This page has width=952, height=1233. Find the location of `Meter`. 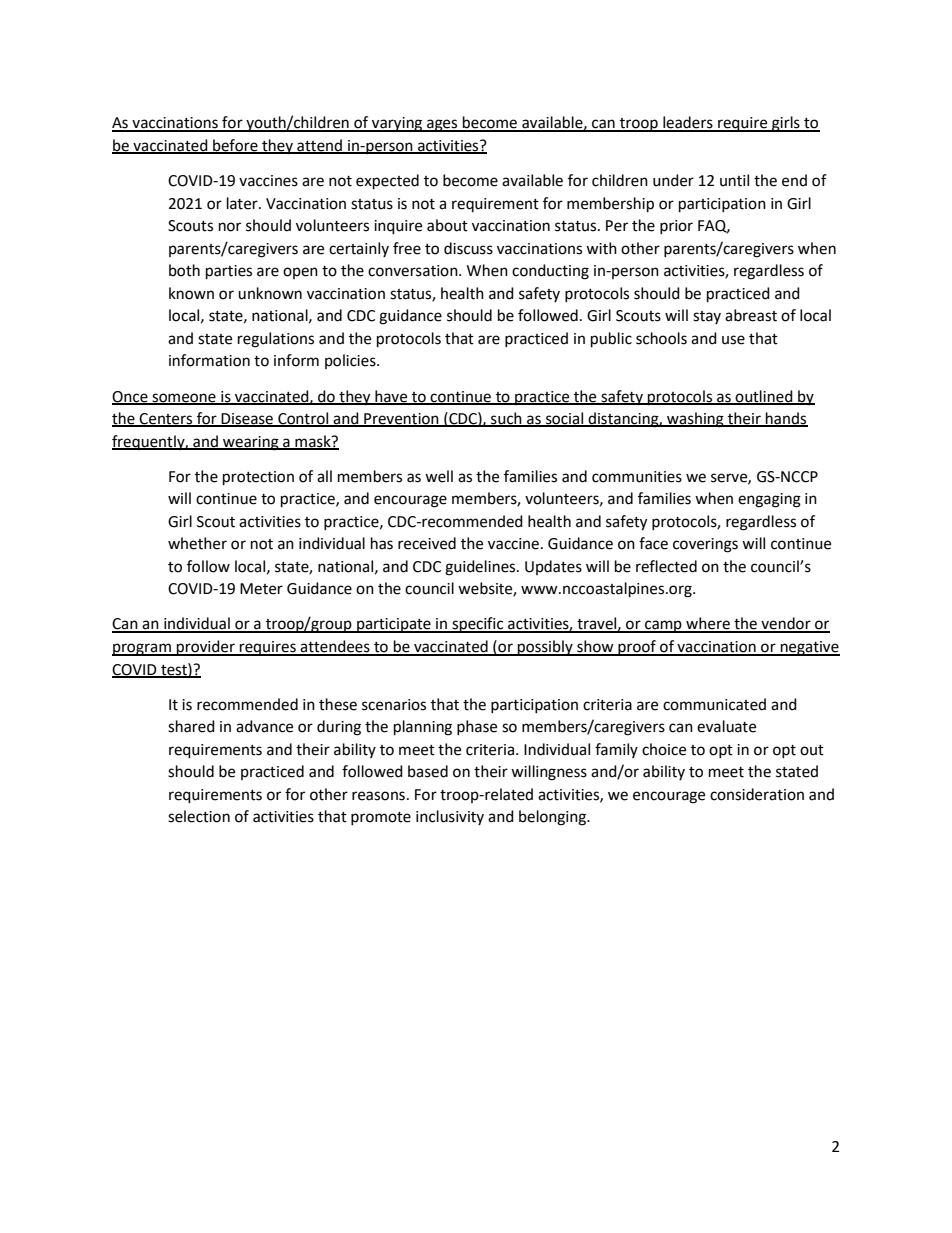

Meter is located at coordinates (261, 589).
